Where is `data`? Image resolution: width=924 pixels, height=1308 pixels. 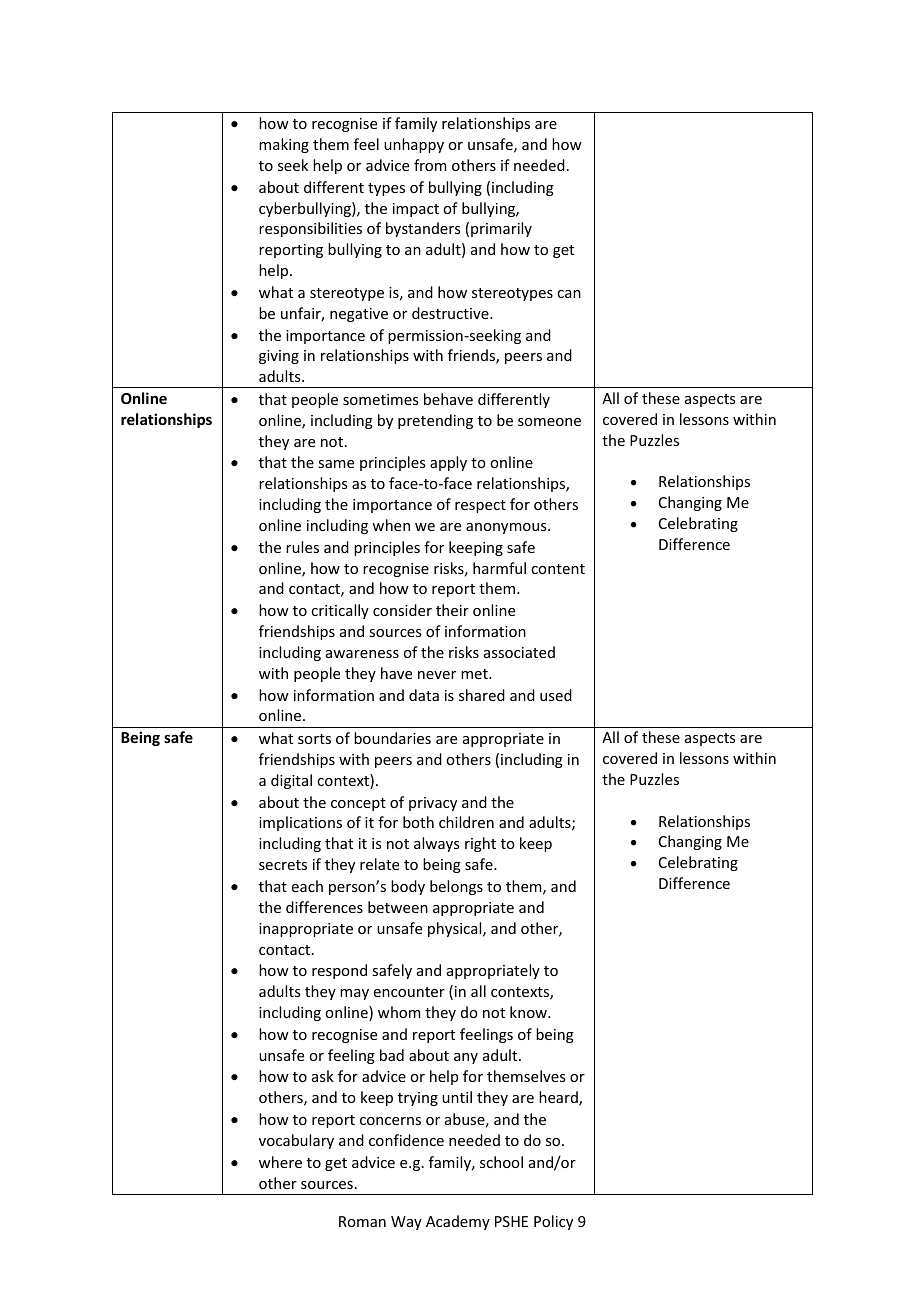 data is located at coordinates (424, 695).
